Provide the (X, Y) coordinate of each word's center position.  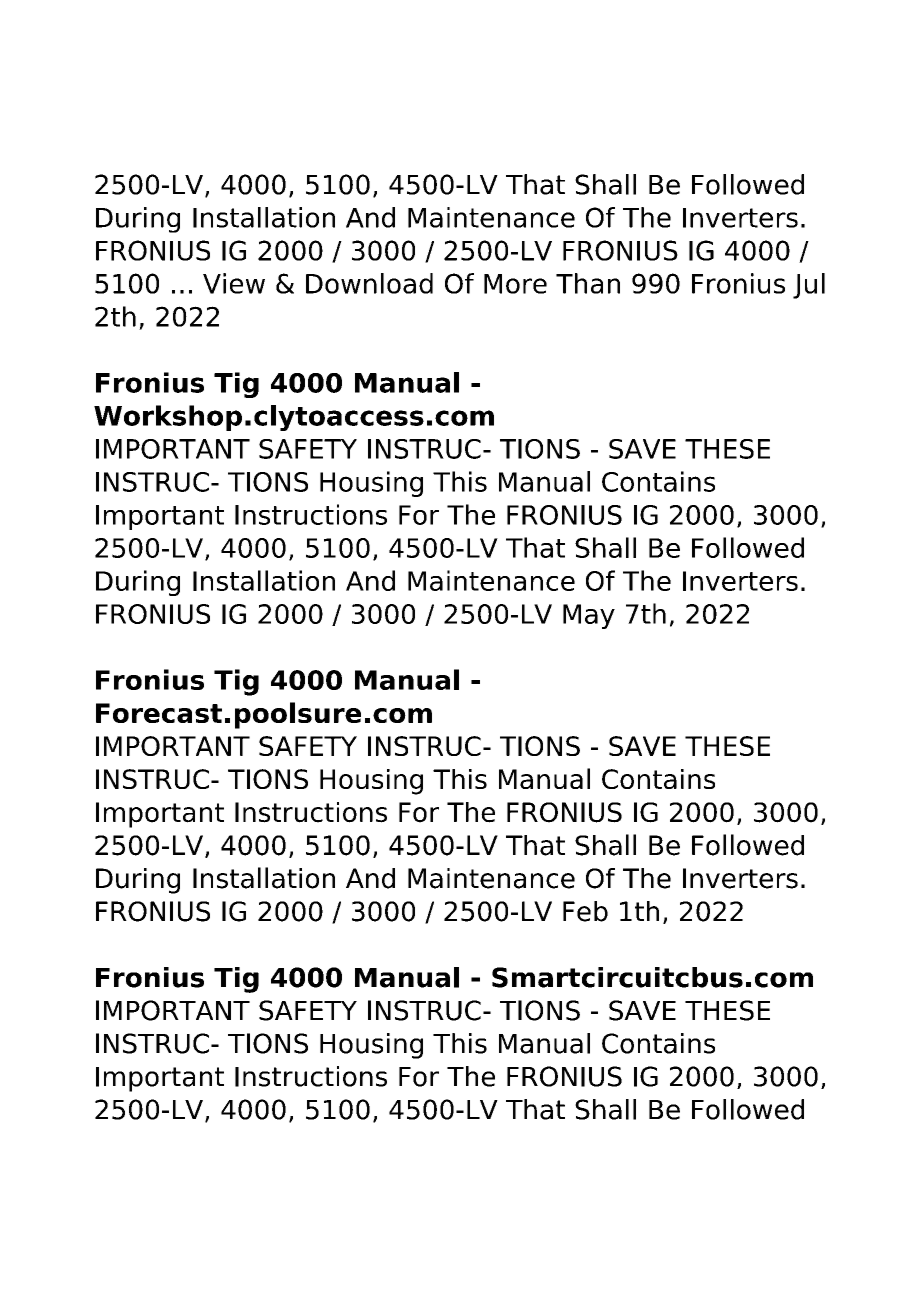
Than (588, 283)
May (589, 616)
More (515, 284)
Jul (809, 286)
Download (369, 283)
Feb (585, 911)
